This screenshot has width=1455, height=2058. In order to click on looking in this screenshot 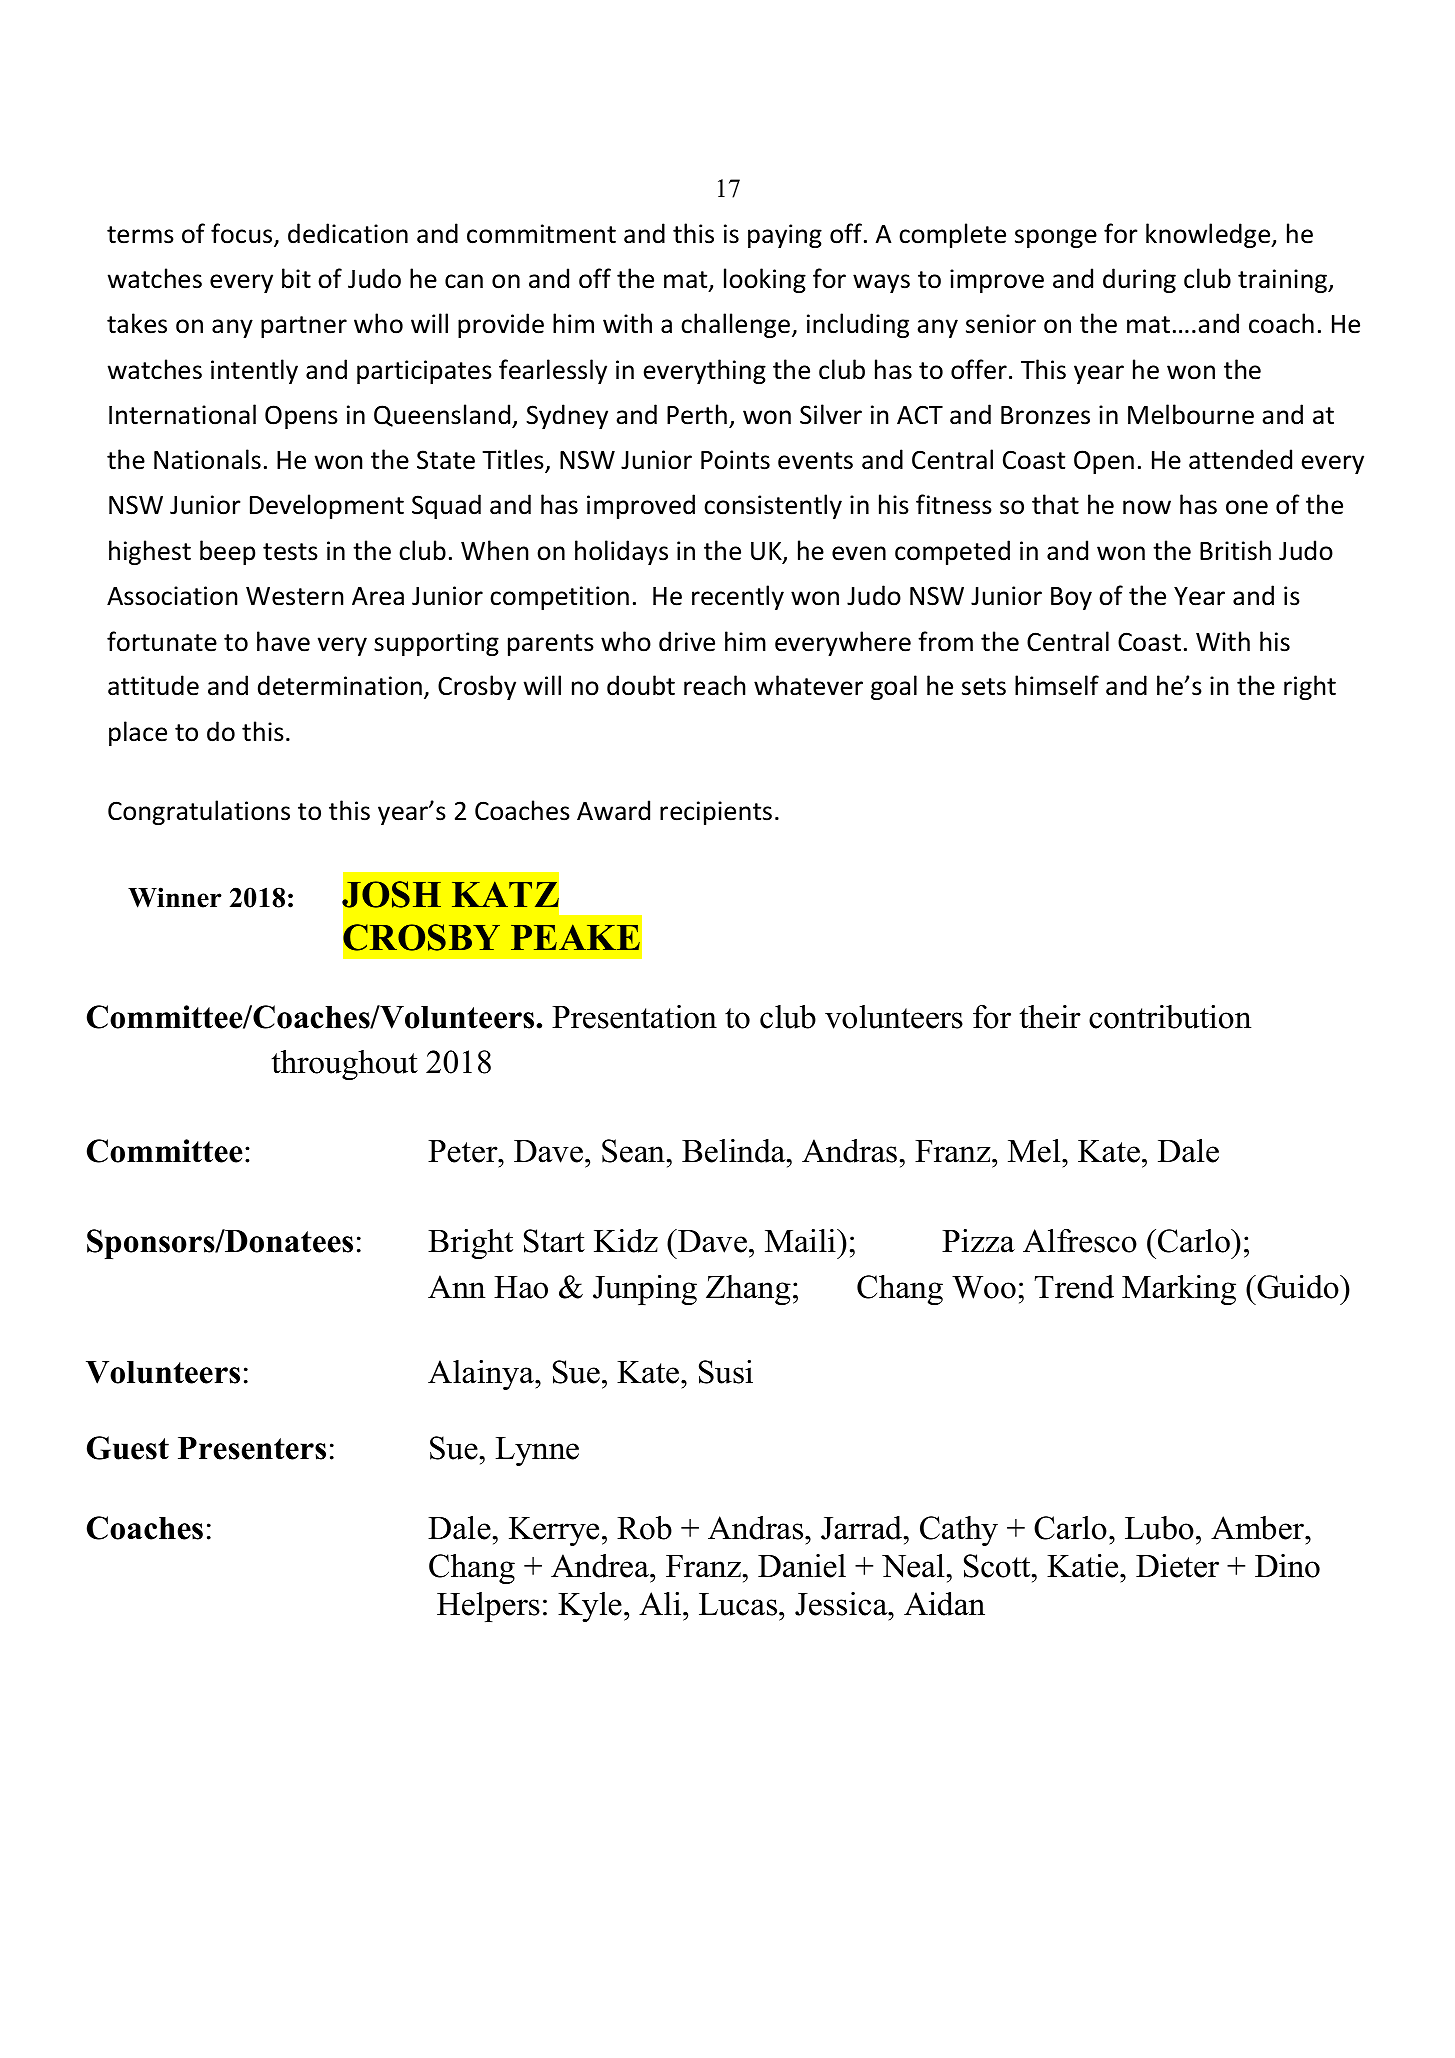, I will do `click(765, 280)`.
